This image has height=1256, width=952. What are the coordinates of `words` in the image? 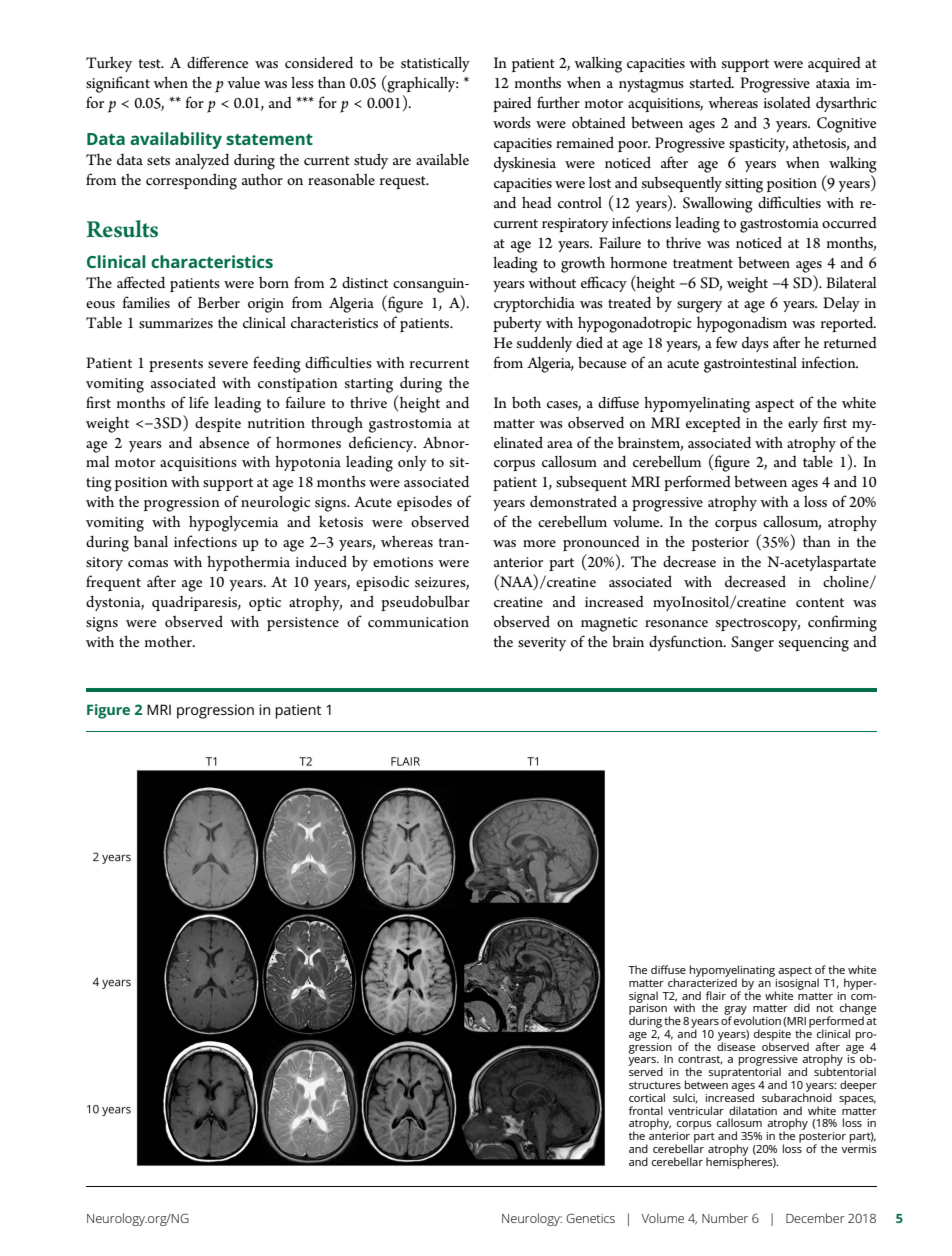 It's located at (512, 122).
